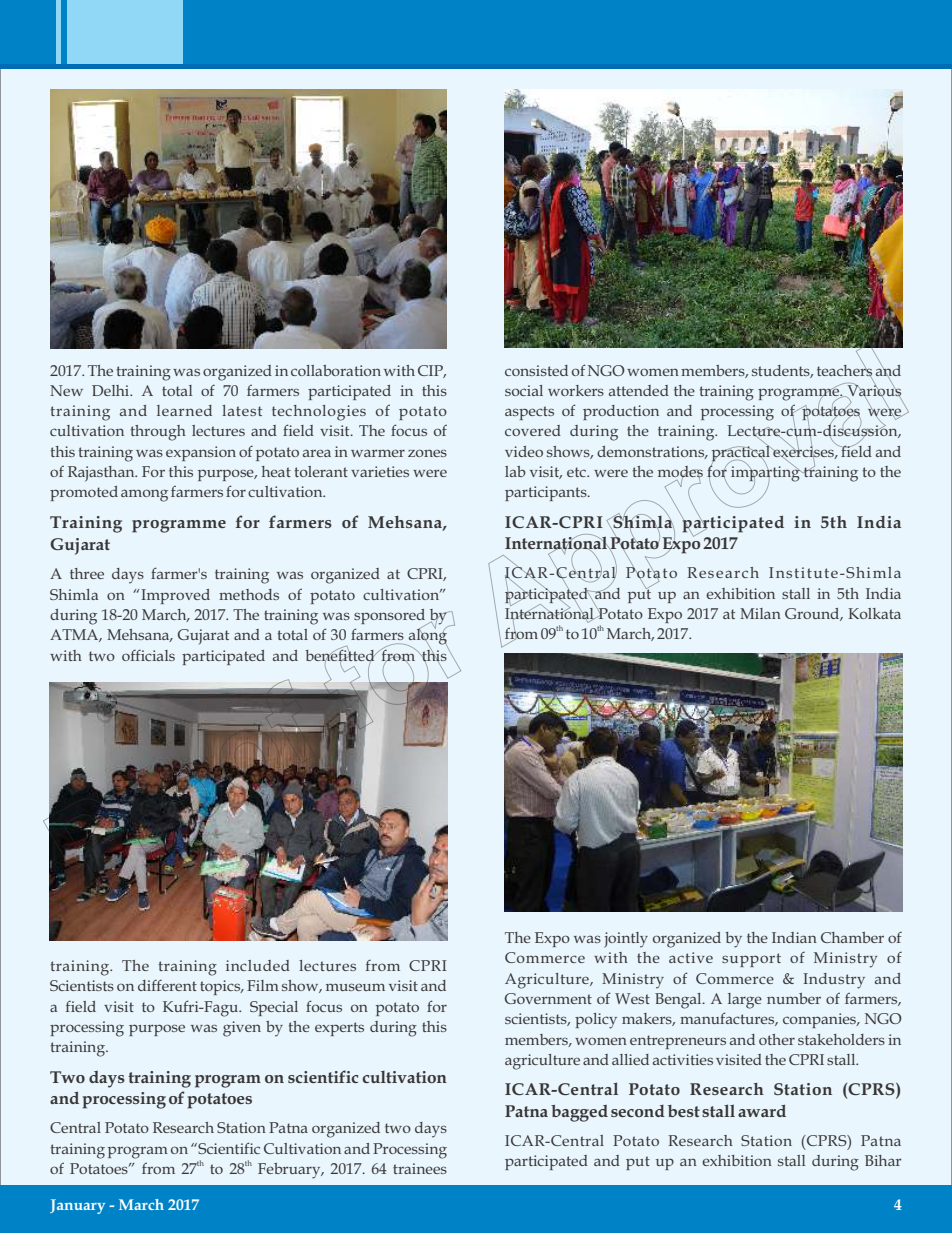 The width and height of the page is (952, 1233). What do you see at coordinates (77, 1206) in the page?
I see `January` at bounding box center [77, 1206].
